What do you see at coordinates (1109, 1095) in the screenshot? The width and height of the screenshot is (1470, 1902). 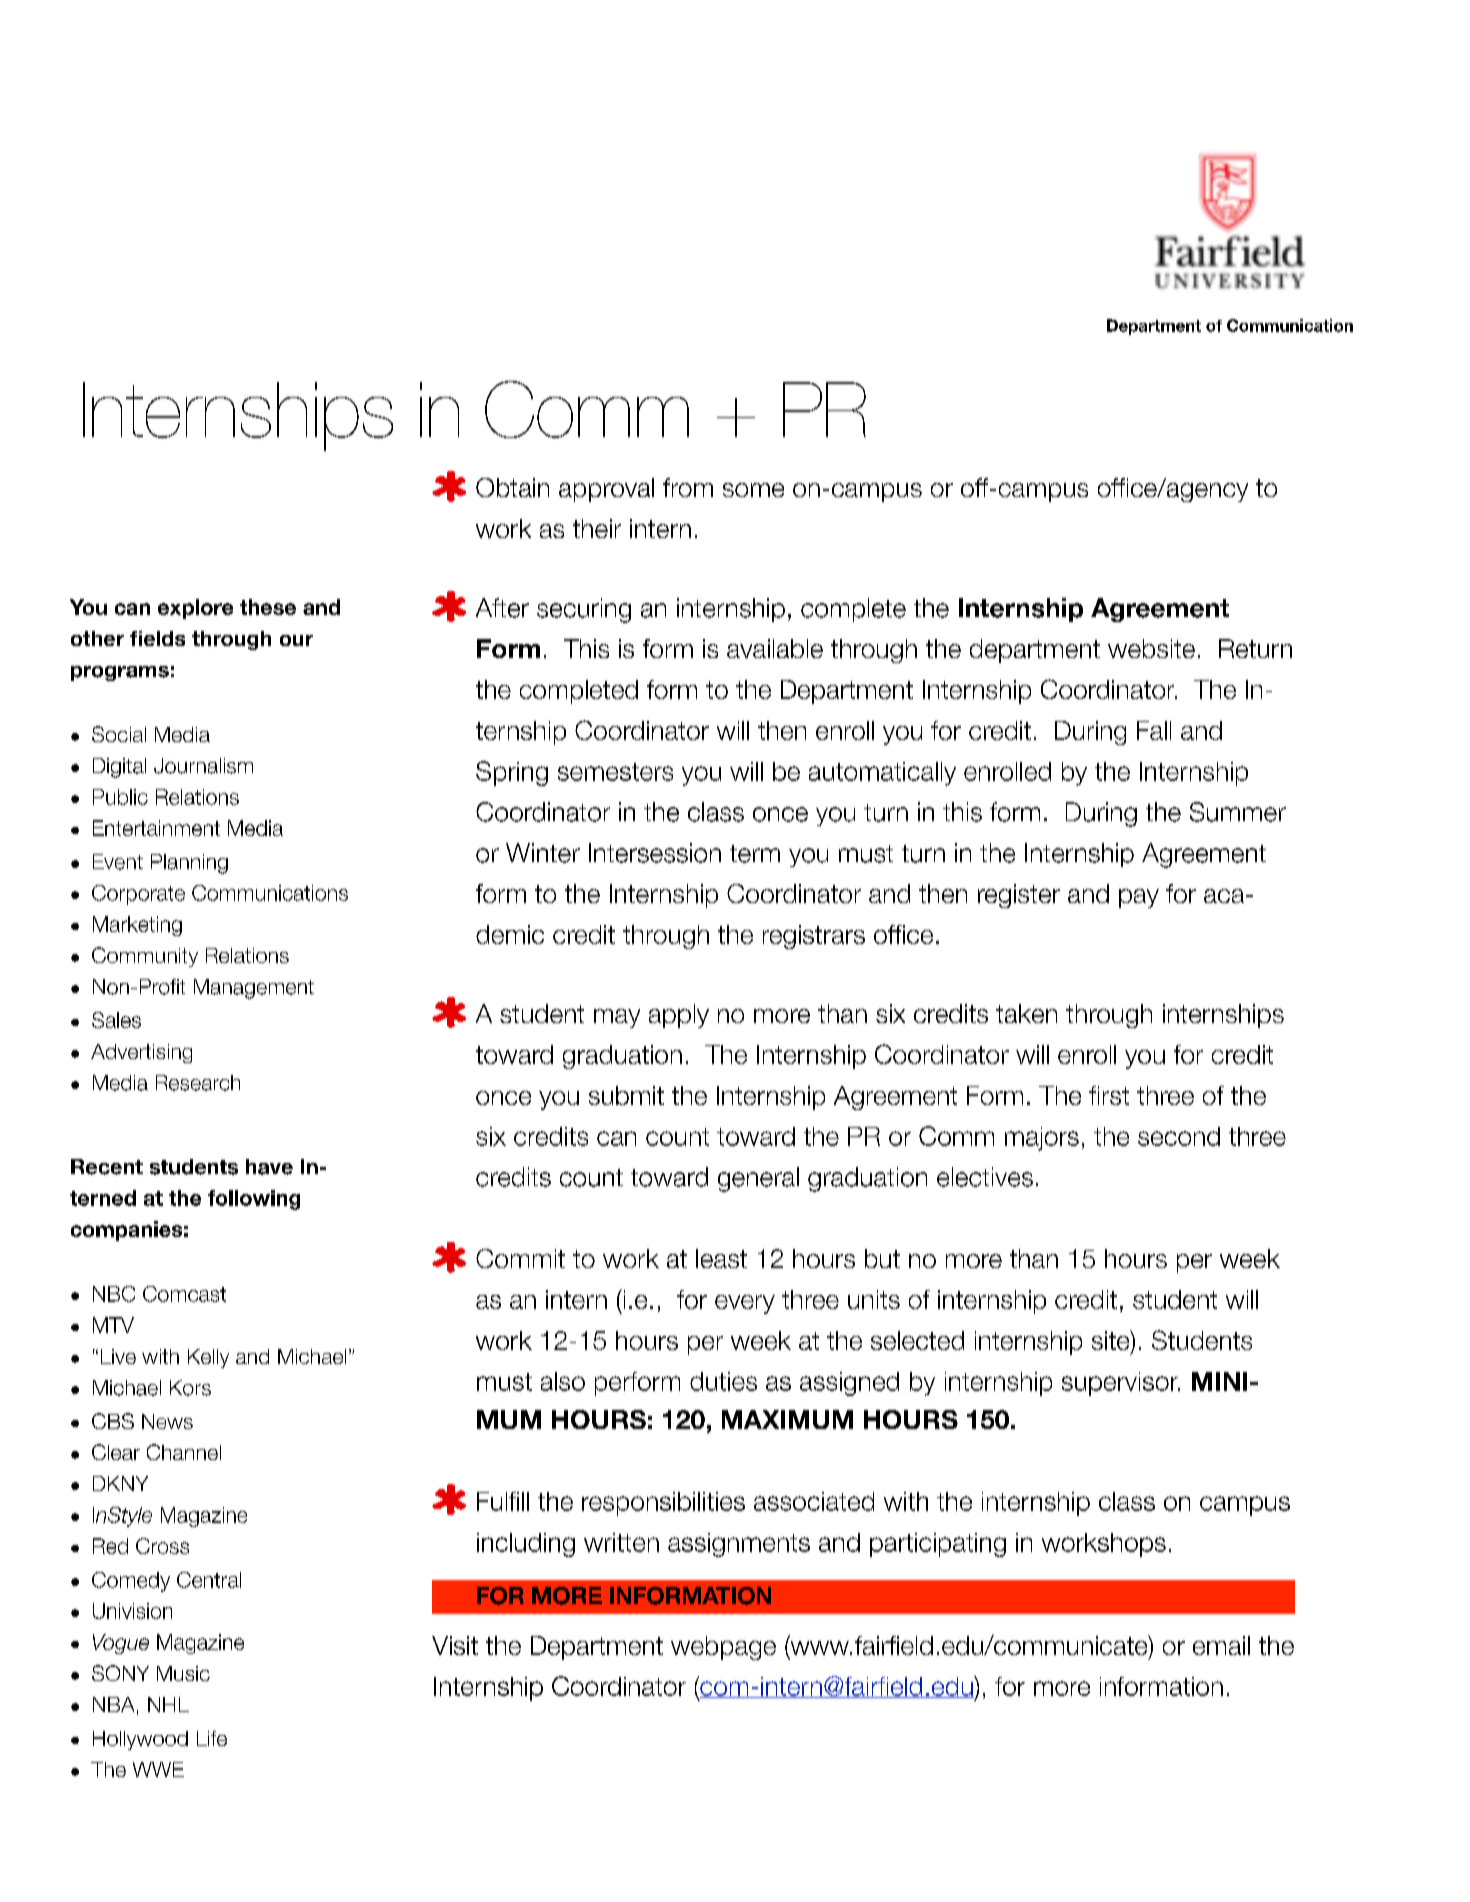 I see `first` at bounding box center [1109, 1095].
